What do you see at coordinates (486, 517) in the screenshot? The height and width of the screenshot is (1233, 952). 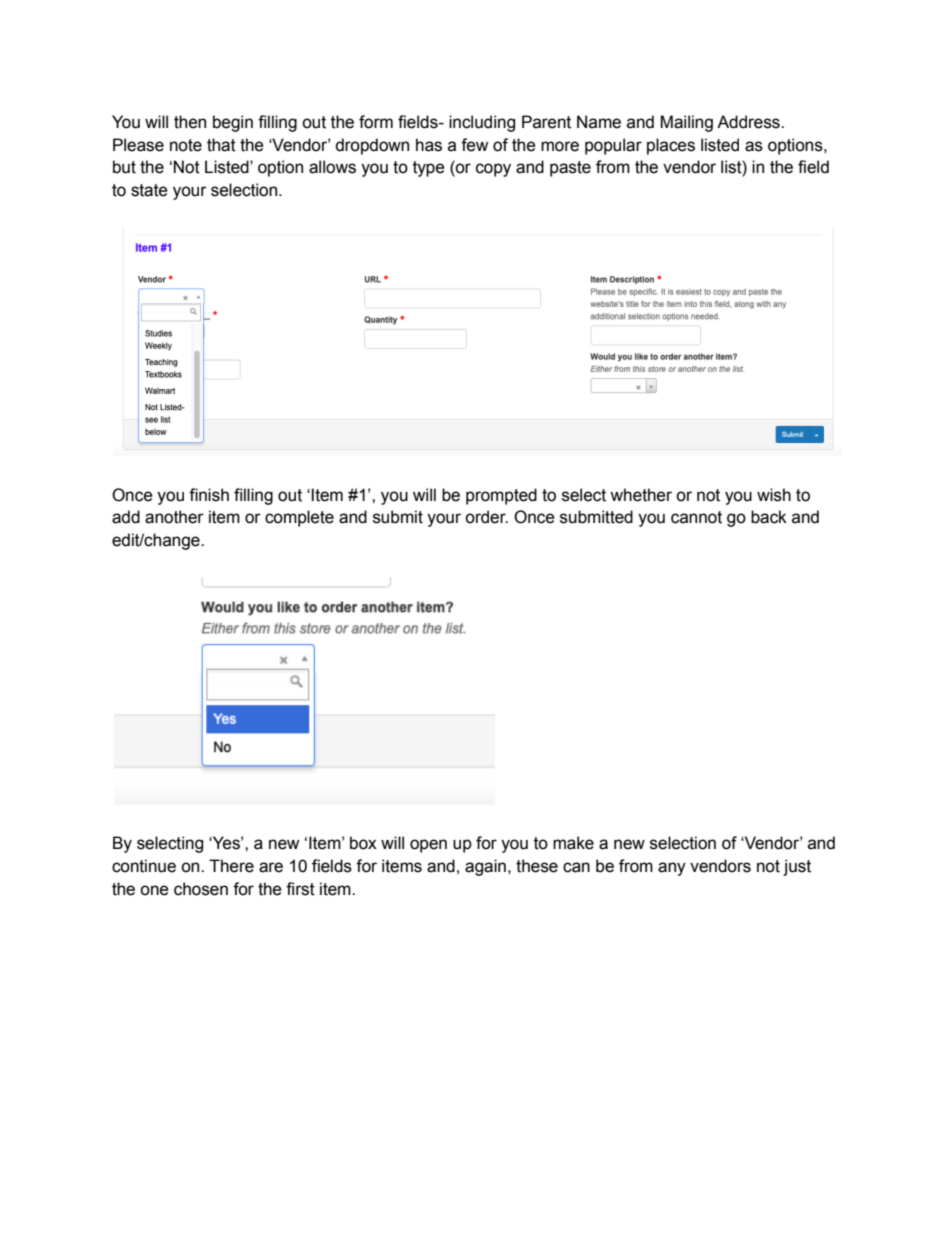 I see `order` at bounding box center [486, 517].
